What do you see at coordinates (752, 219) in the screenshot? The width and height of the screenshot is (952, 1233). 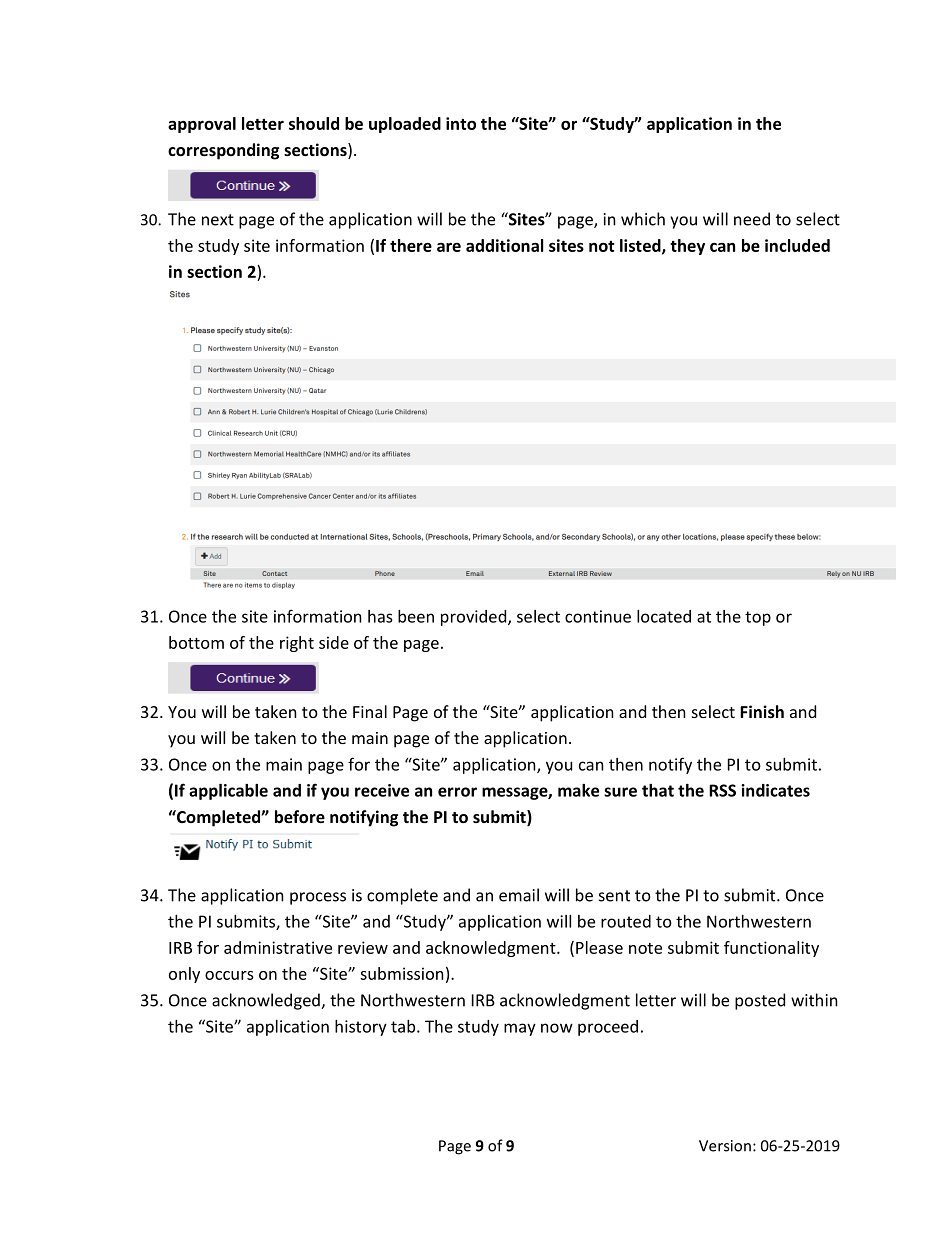 I see `need` at bounding box center [752, 219].
